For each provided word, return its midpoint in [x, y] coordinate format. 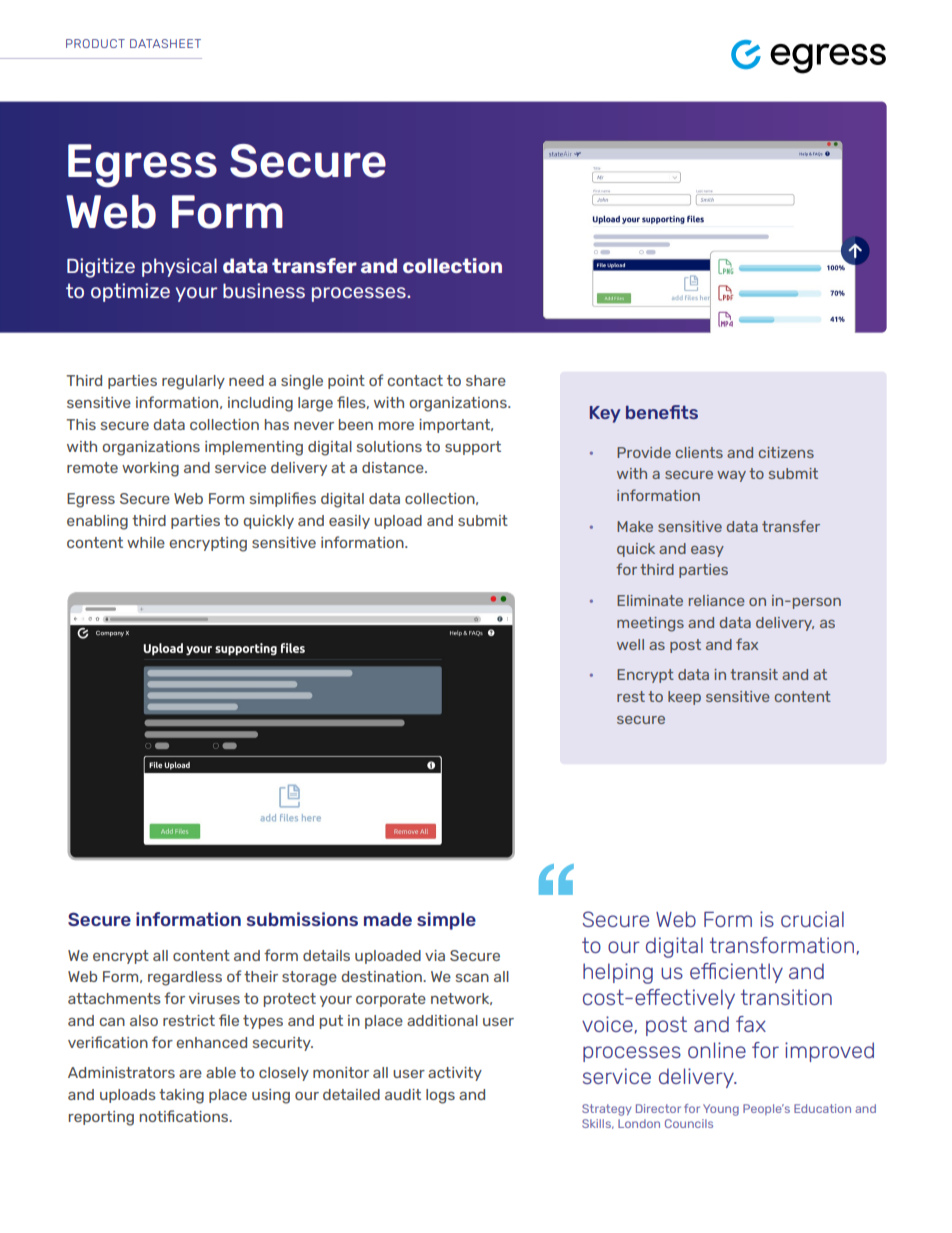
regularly [193, 382]
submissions [302, 919]
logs [440, 1096]
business [264, 290]
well [630, 644]
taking [181, 1096]
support [473, 448]
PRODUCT [95, 43]
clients [699, 452]
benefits [662, 412]
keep [684, 698]
